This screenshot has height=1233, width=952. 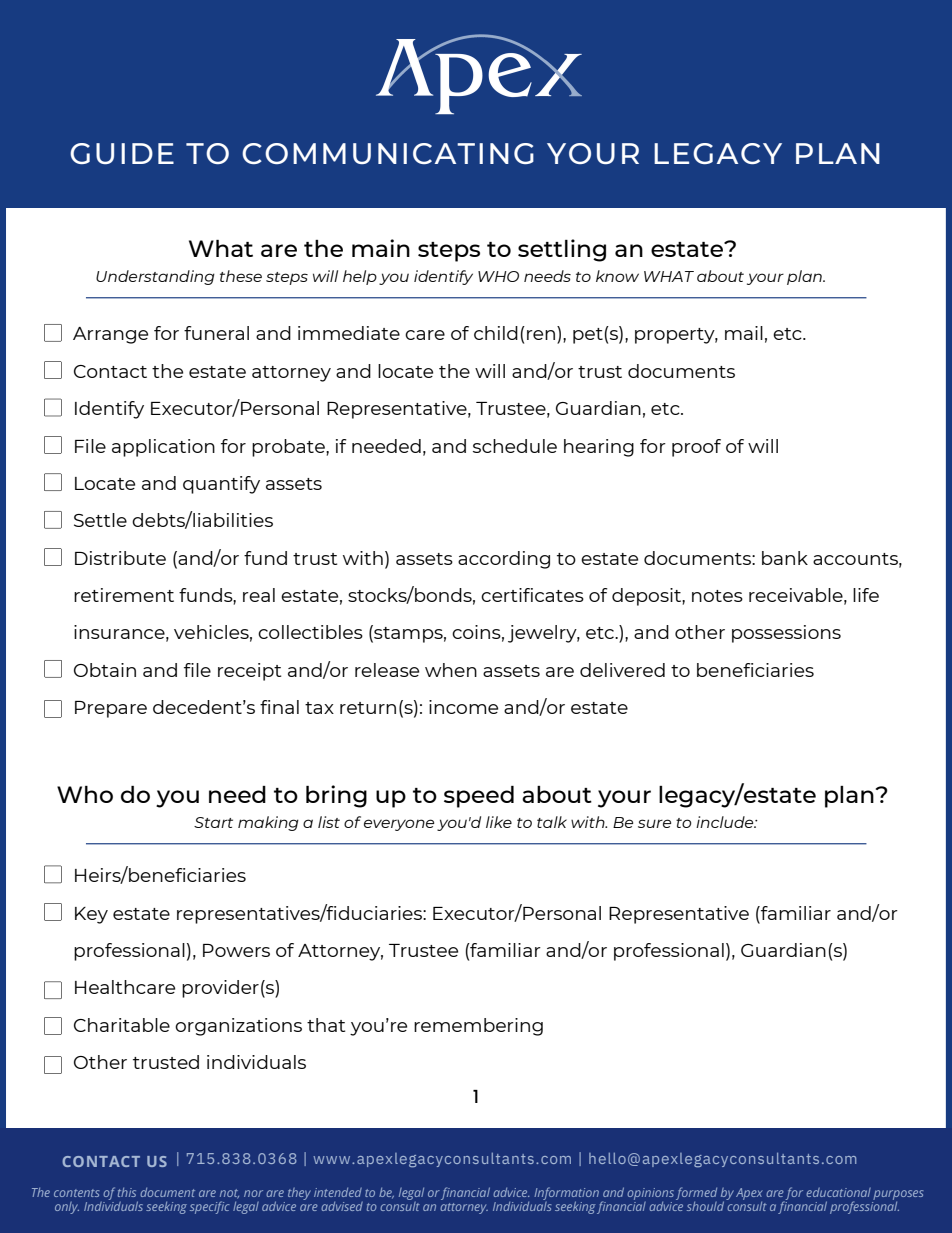 What do you see at coordinates (515, 446) in the screenshot?
I see `schedule` at bounding box center [515, 446].
